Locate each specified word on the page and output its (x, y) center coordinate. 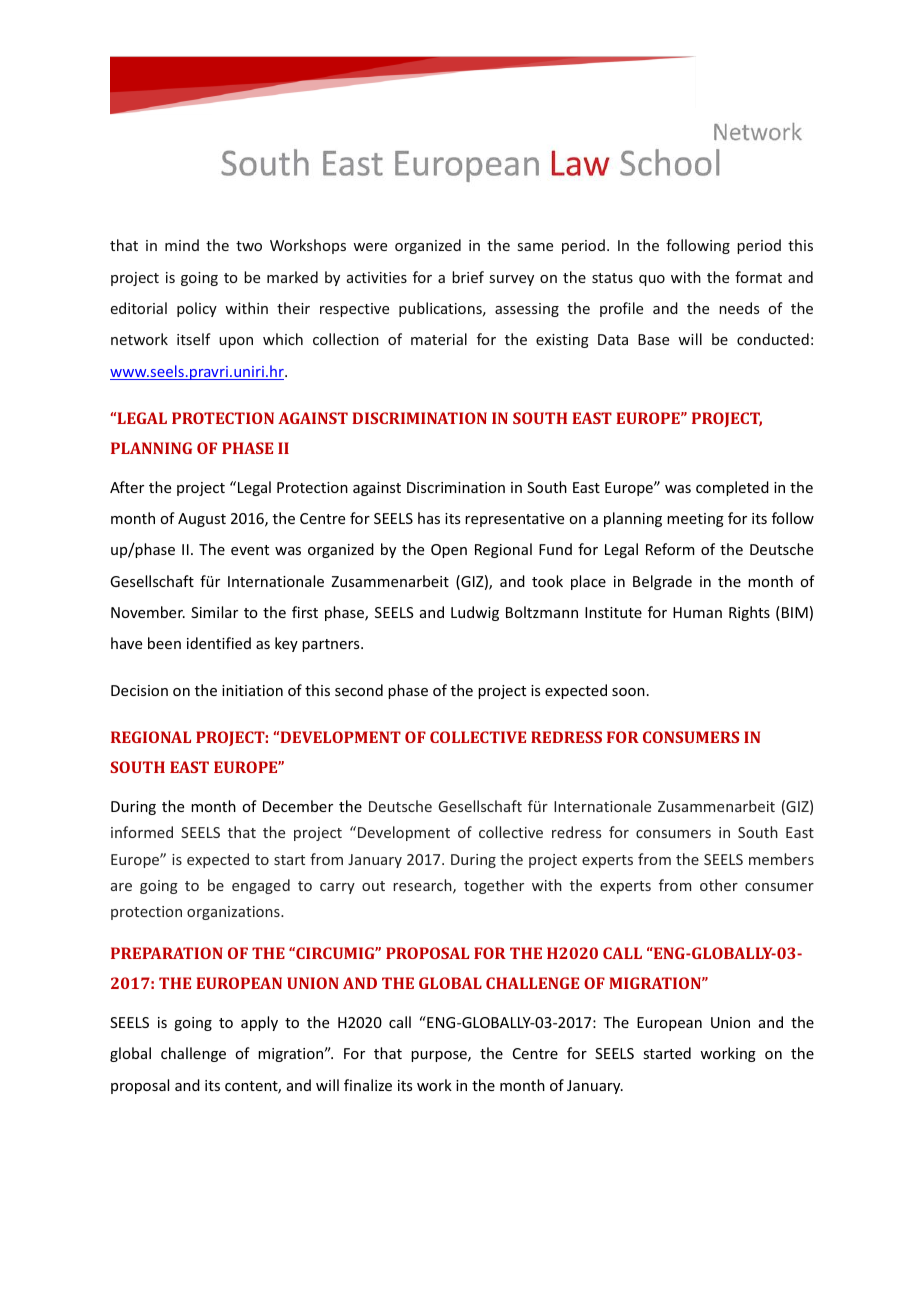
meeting (695, 520)
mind (182, 245)
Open (449, 551)
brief (468, 277)
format (758, 277)
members (781, 859)
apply (259, 1023)
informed (142, 832)
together (494, 886)
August (202, 520)
